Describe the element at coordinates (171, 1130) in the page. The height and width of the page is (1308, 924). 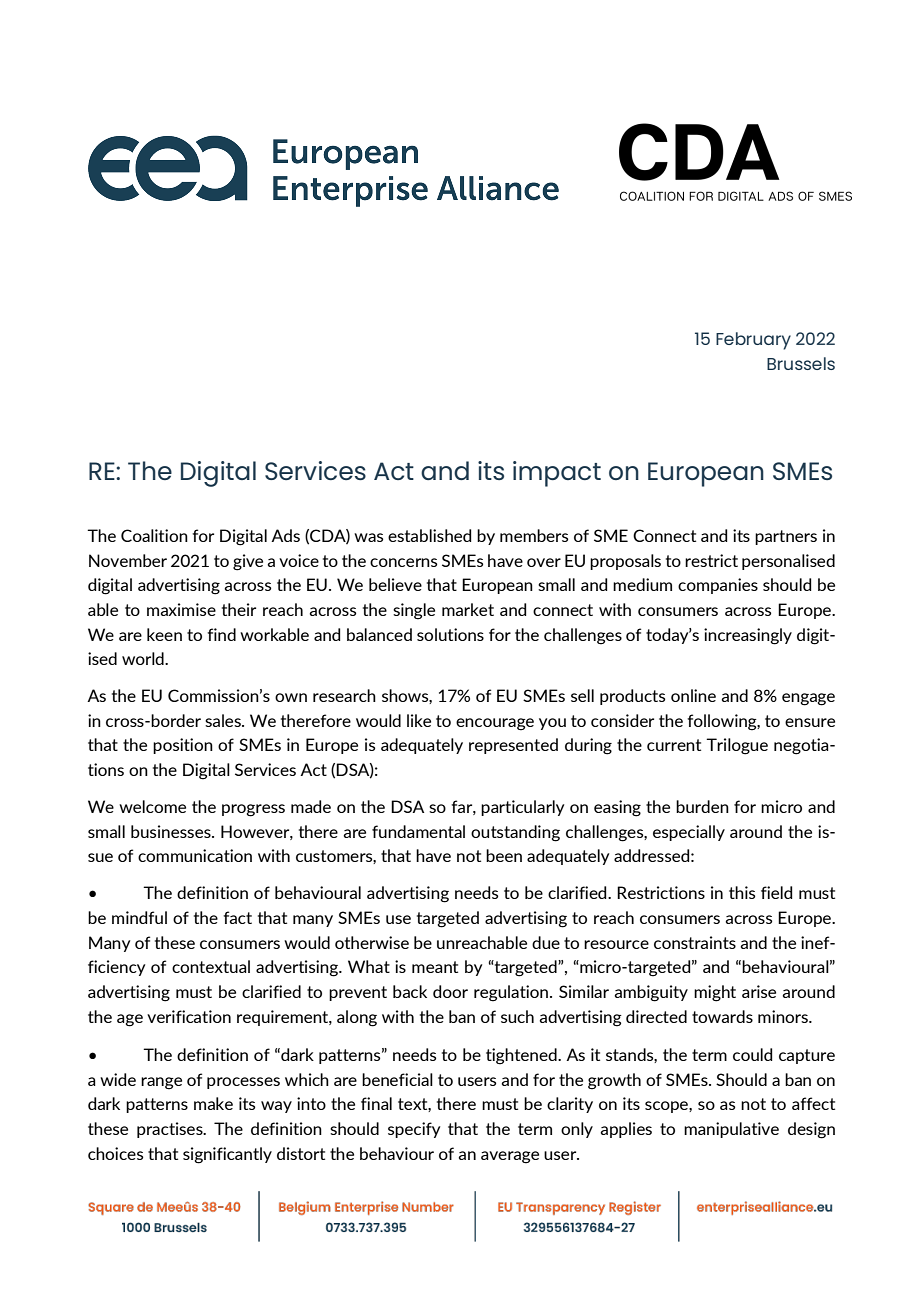
I see `practises` at that location.
